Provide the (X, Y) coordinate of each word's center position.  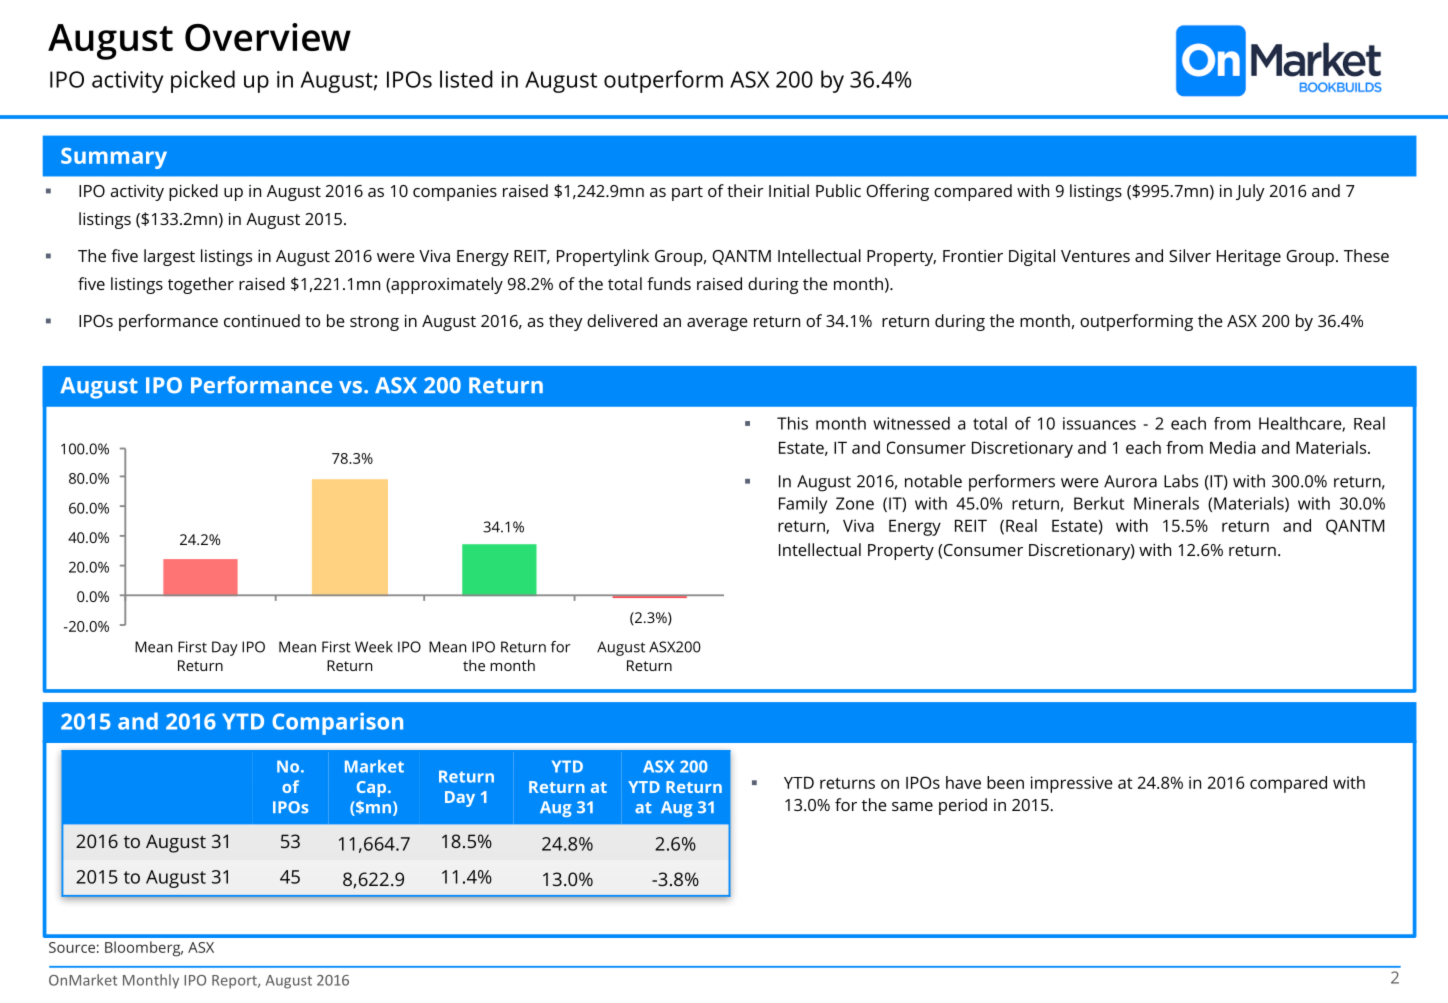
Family (803, 505)
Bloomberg (144, 949)
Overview (268, 37)
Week (374, 647)
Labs (1181, 481)
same (912, 806)
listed (466, 79)
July (1250, 192)
